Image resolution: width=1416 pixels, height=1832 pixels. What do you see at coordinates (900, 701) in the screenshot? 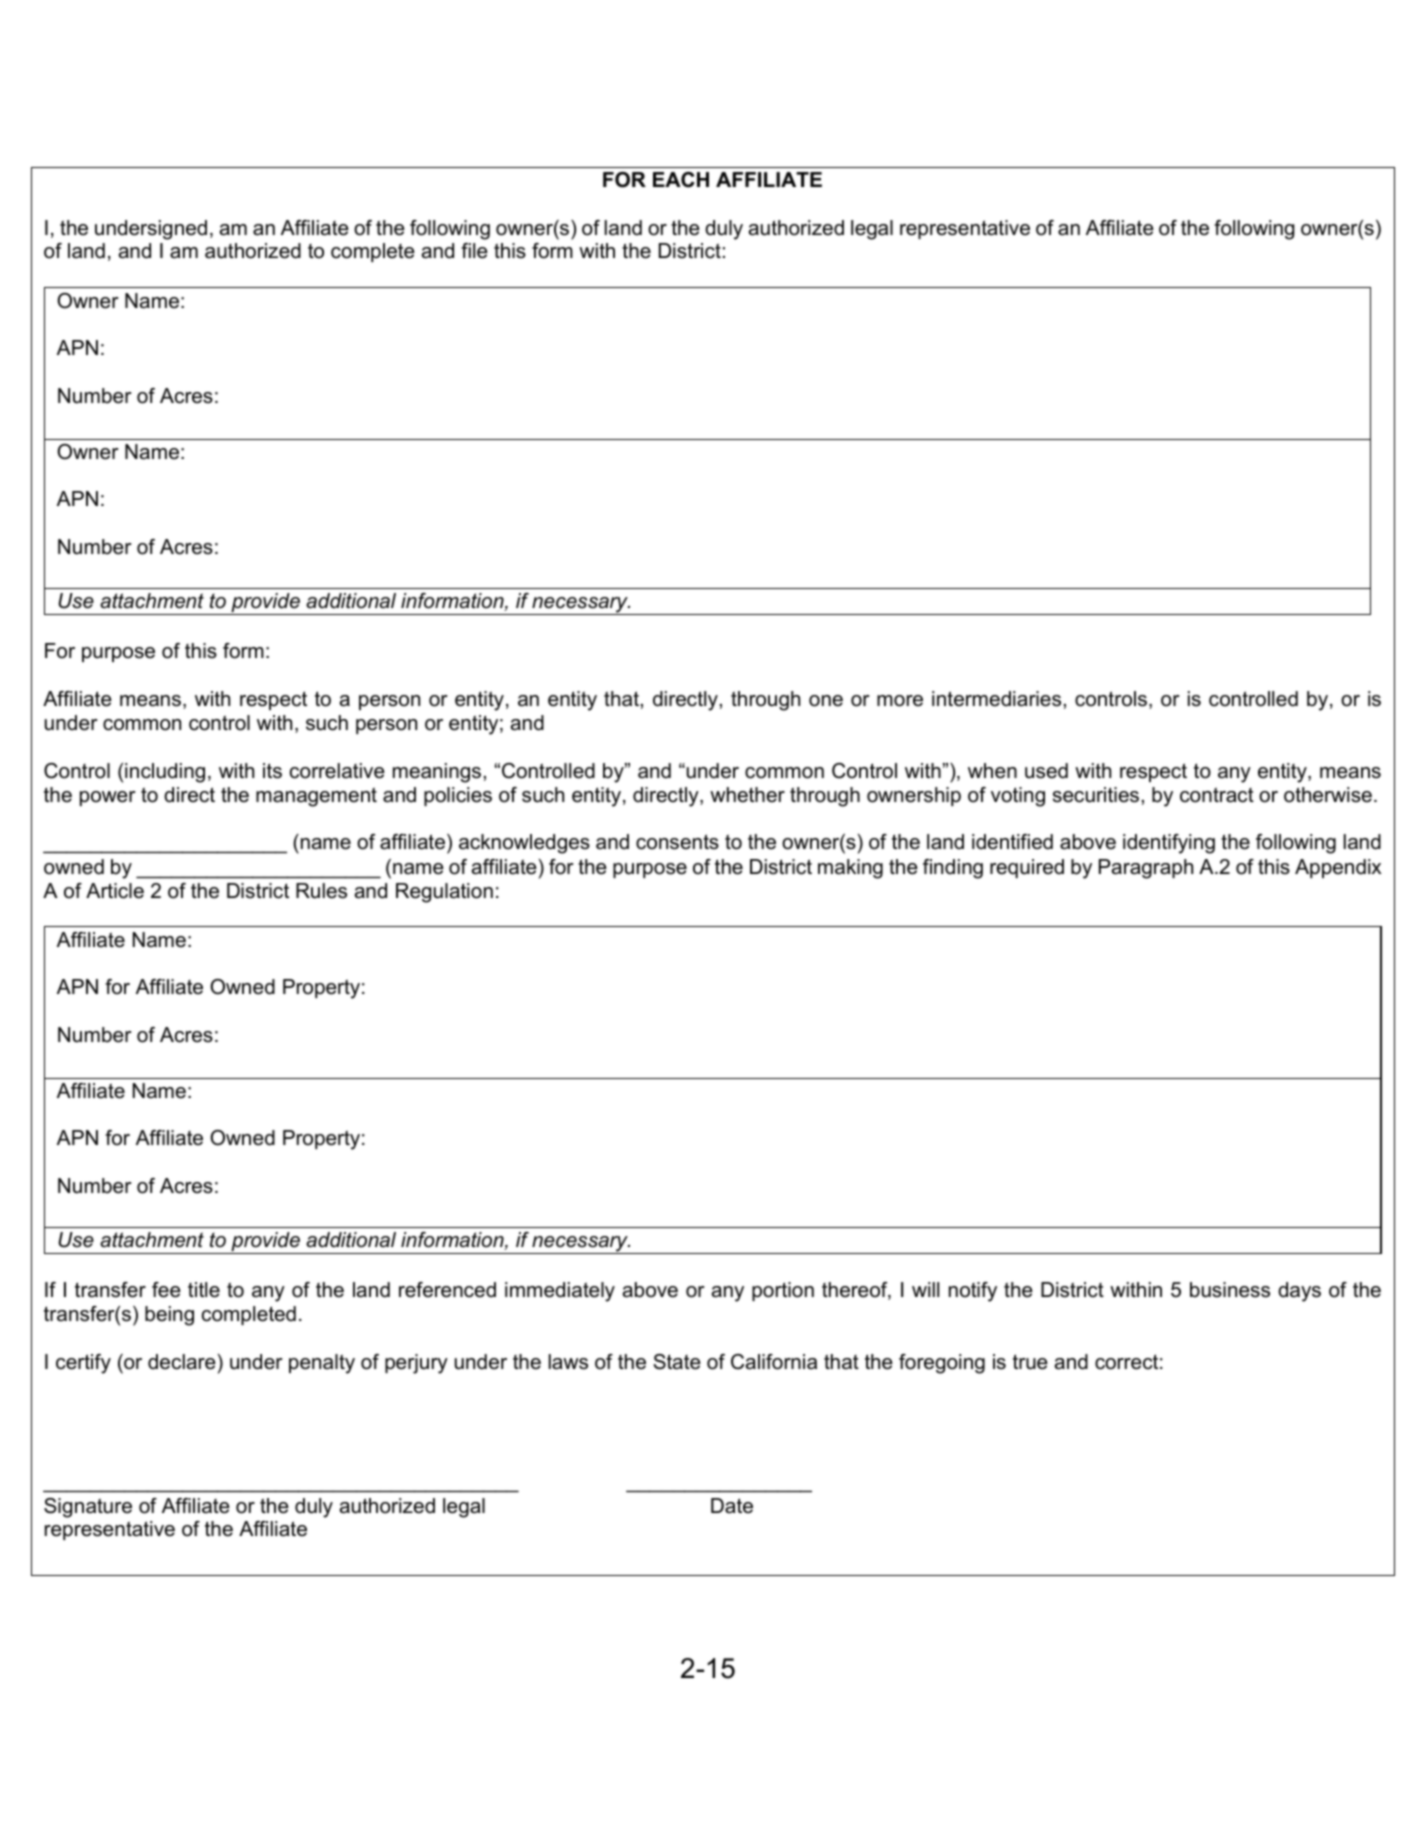
I see `more` at bounding box center [900, 701].
